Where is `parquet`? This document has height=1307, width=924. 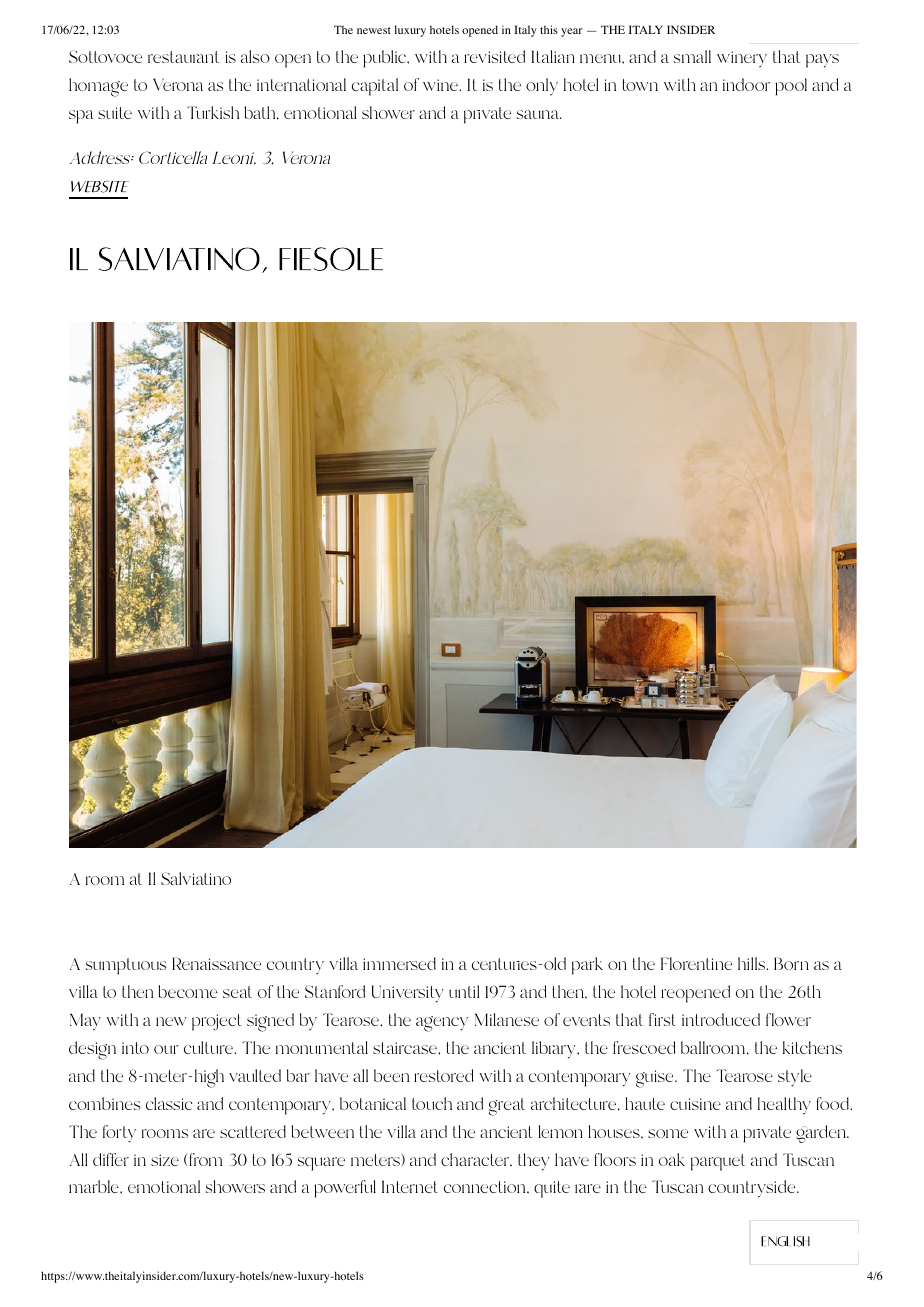
parquet is located at coordinates (718, 1162).
